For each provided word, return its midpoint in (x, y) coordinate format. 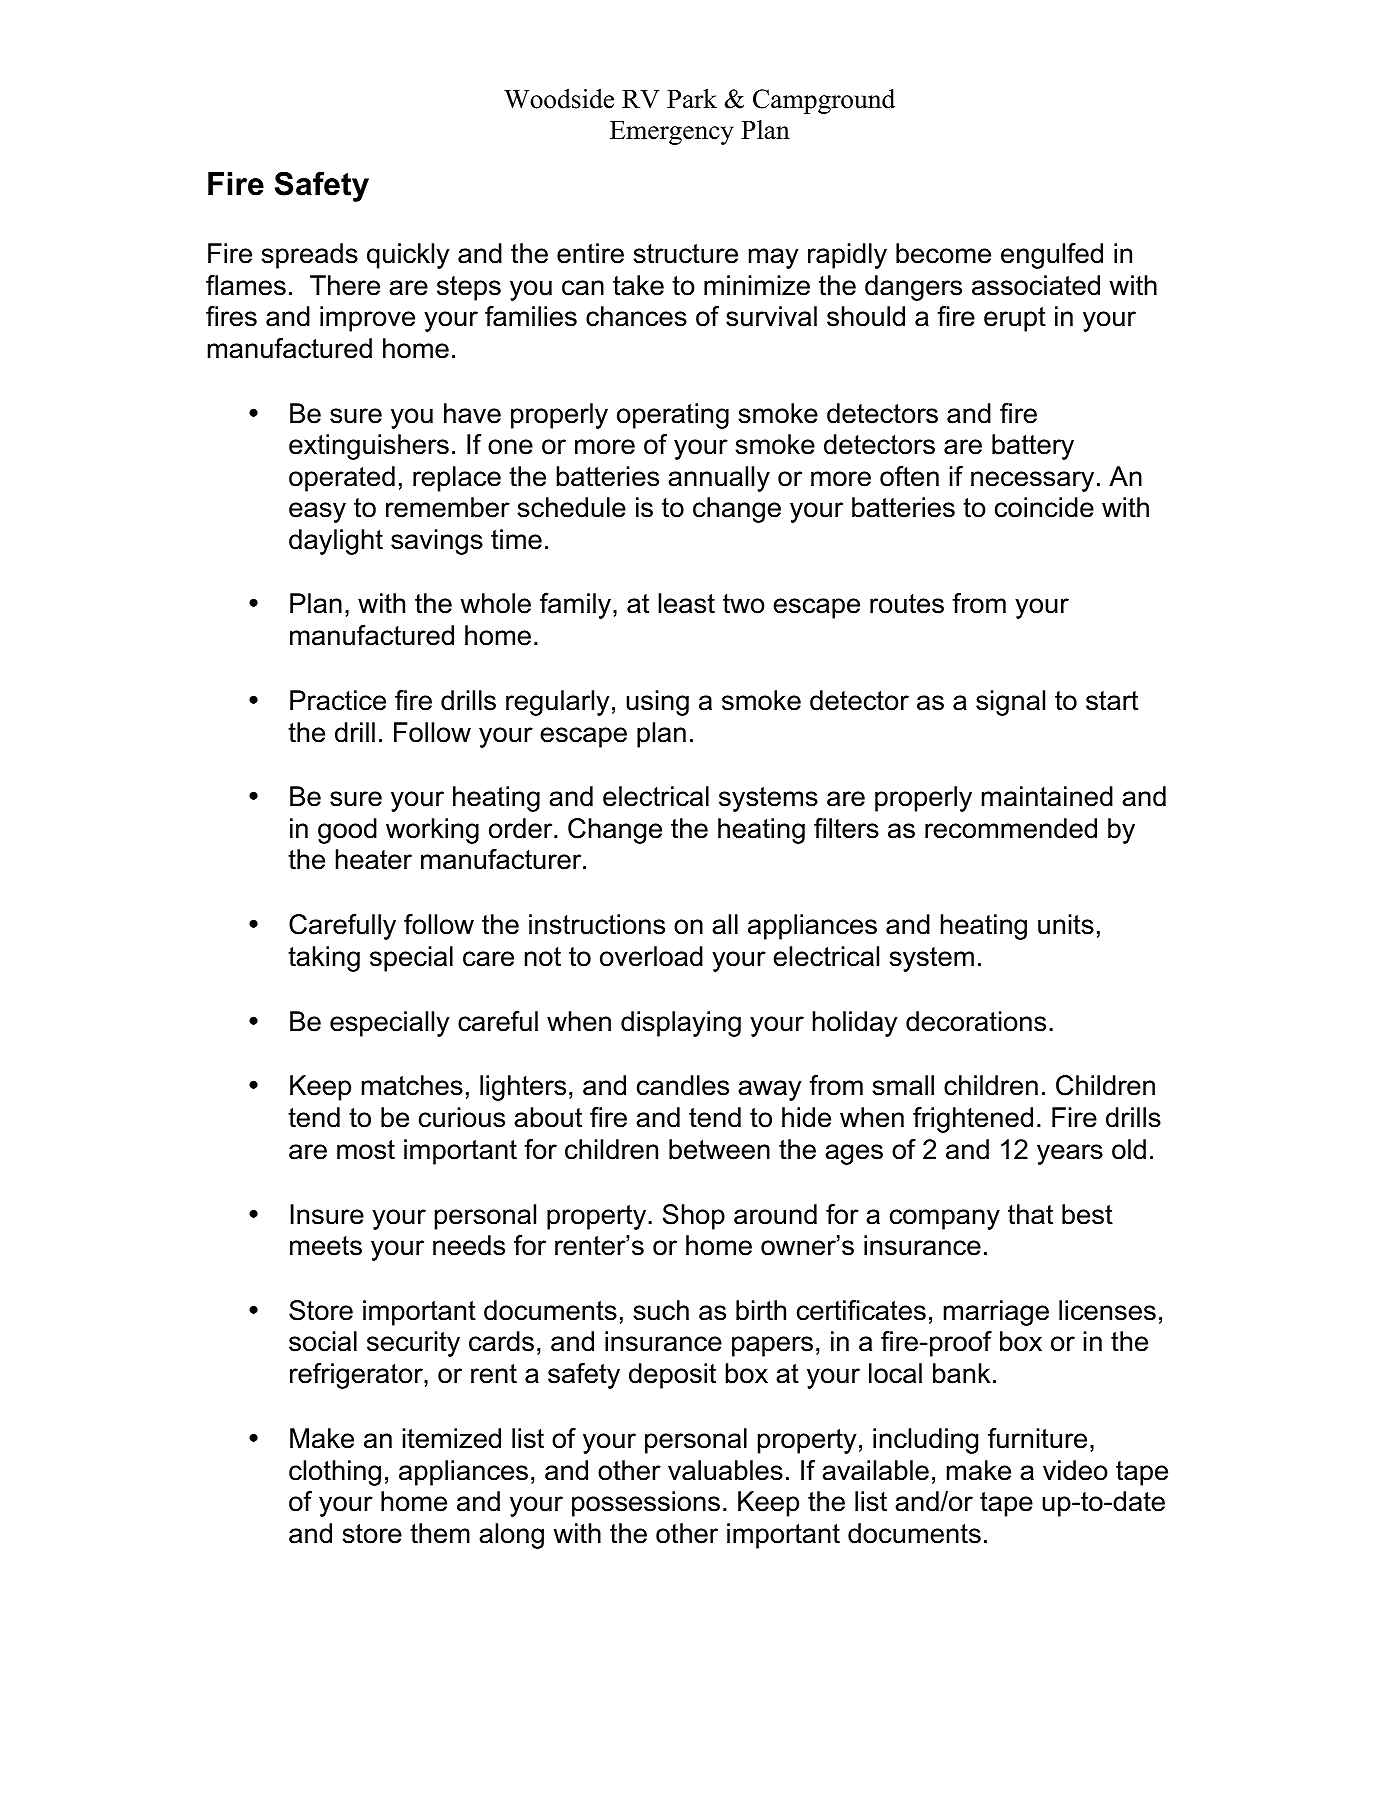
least (686, 603)
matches (412, 1085)
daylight (336, 542)
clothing (335, 1473)
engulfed (1052, 256)
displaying (681, 1024)
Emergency (672, 133)
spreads (309, 256)
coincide (1044, 507)
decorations (976, 1021)
